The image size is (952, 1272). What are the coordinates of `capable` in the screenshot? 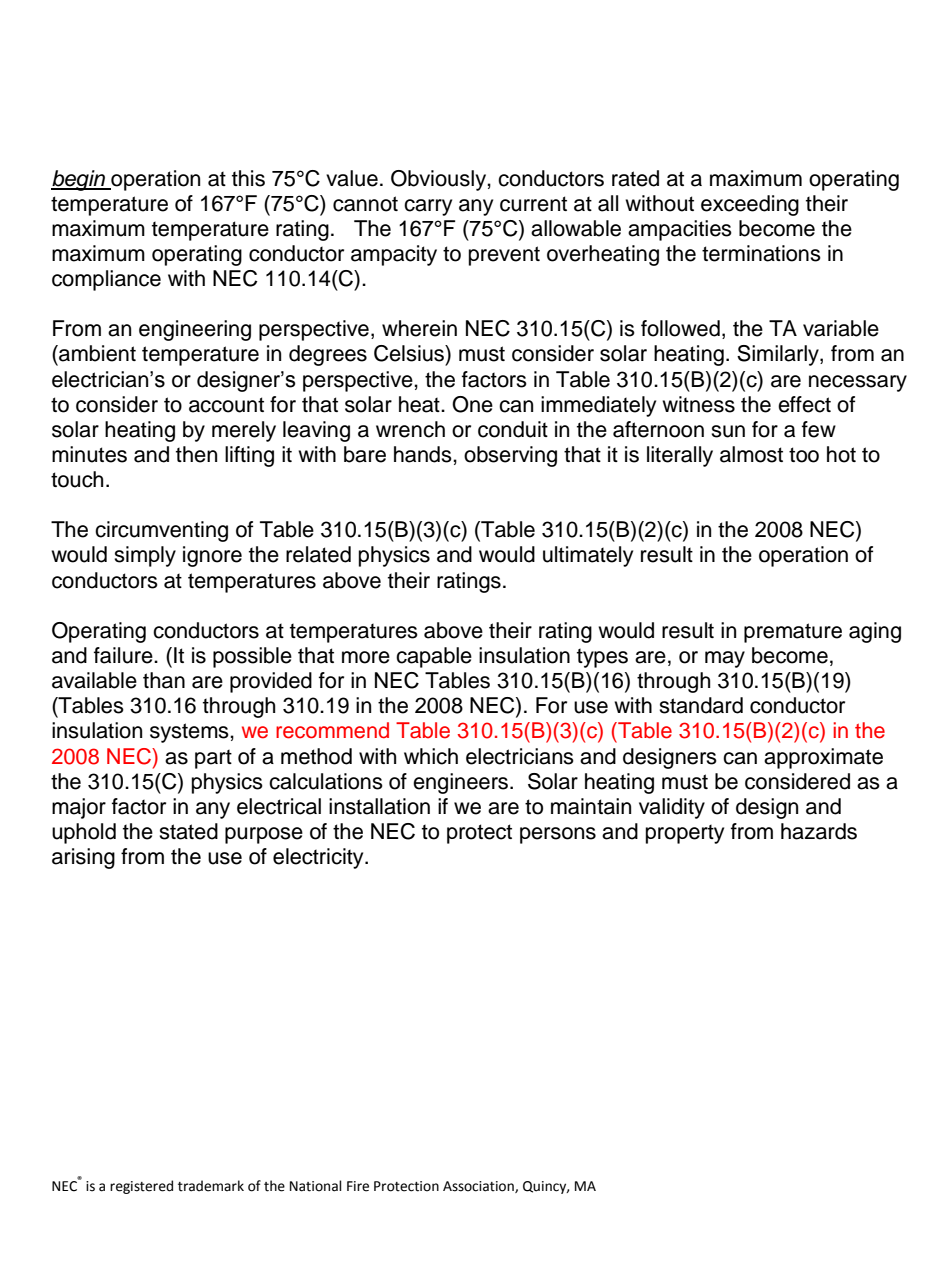 It's located at (434, 657).
